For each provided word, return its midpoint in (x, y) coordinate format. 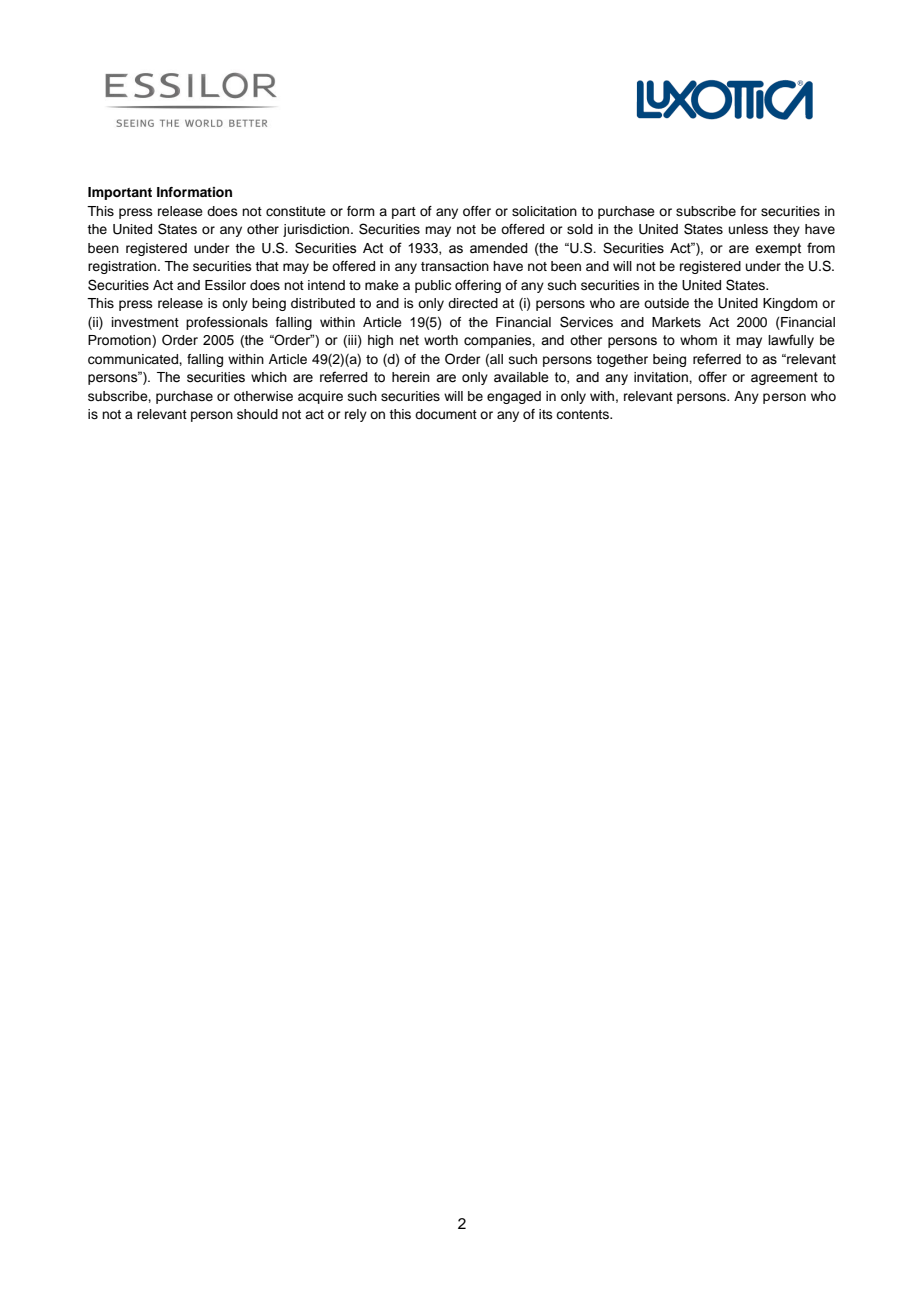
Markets (676, 322)
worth (441, 340)
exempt (778, 249)
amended (499, 248)
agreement (784, 378)
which (269, 377)
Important (120, 193)
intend (326, 285)
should (257, 414)
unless (748, 229)
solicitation (544, 211)
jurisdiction (317, 230)
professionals (227, 323)
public (433, 286)
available (521, 377)
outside (666, 303)
